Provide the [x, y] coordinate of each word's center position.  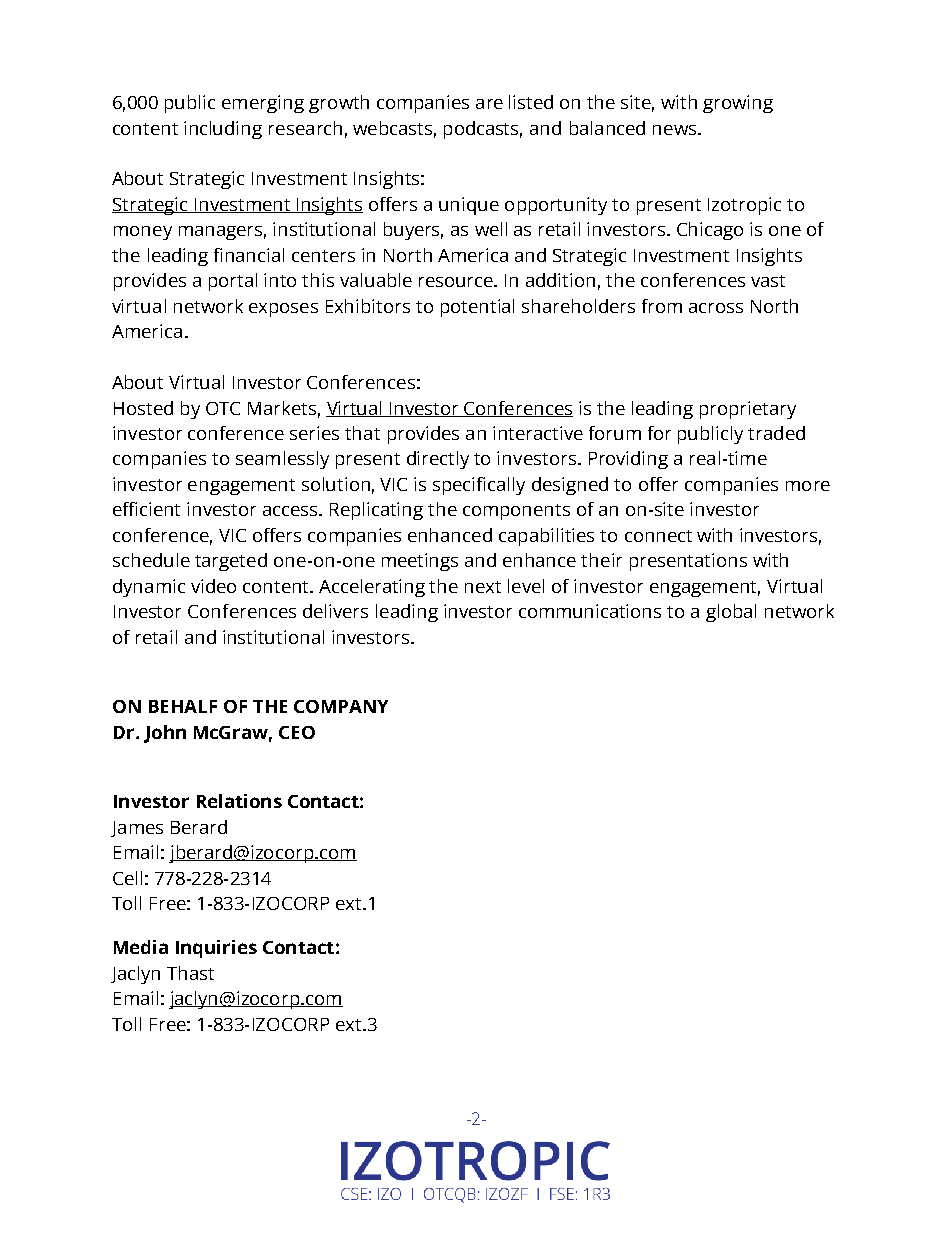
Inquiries [216, 949]
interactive [538, 433]
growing [738, 104]
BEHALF [183, 706]
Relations [239, 801]
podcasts [483, 130]
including [223, 130]
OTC [223, 408]
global [731, 613]
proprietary [748, 410]
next [483, 587]
